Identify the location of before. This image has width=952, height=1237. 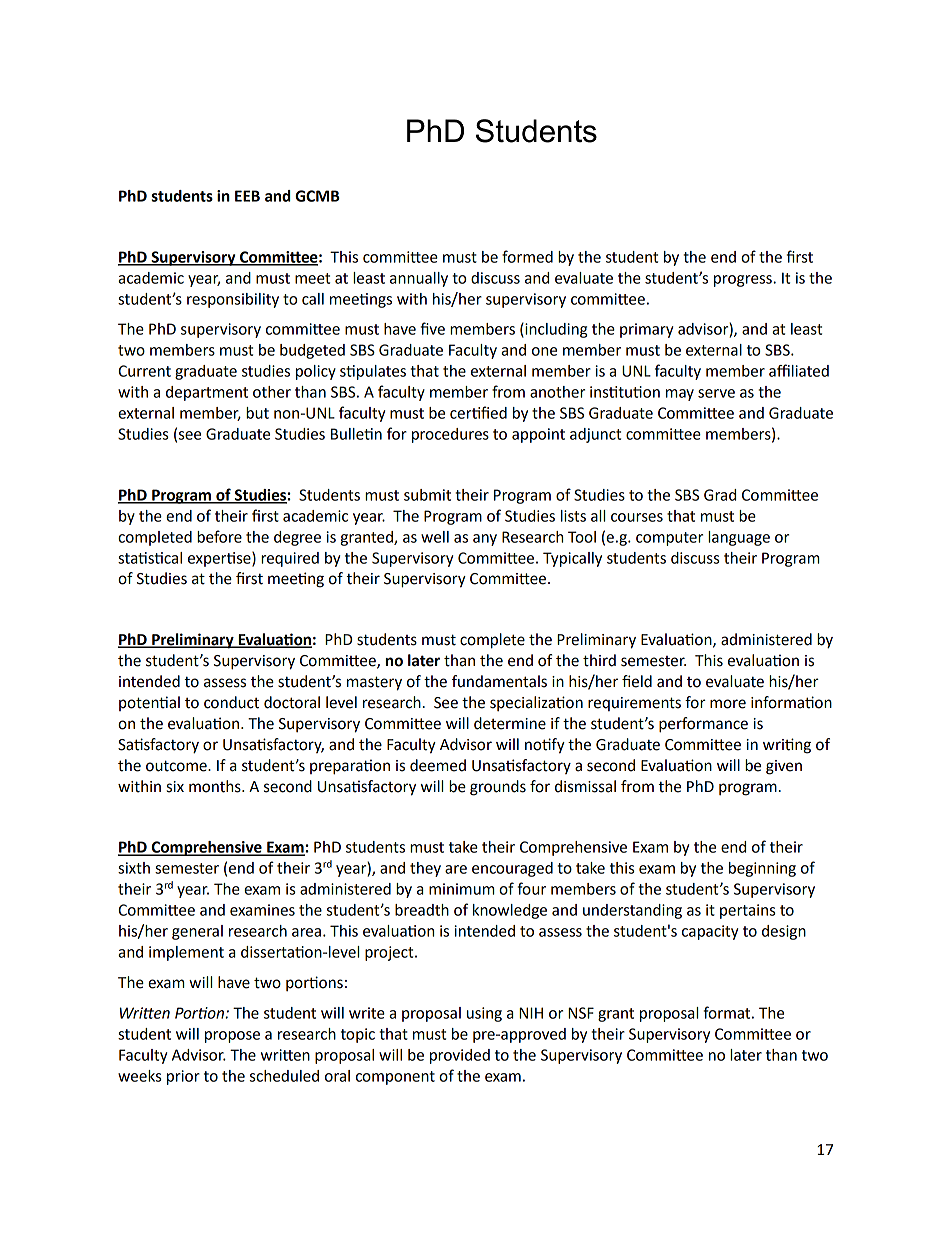
(219, 536).
